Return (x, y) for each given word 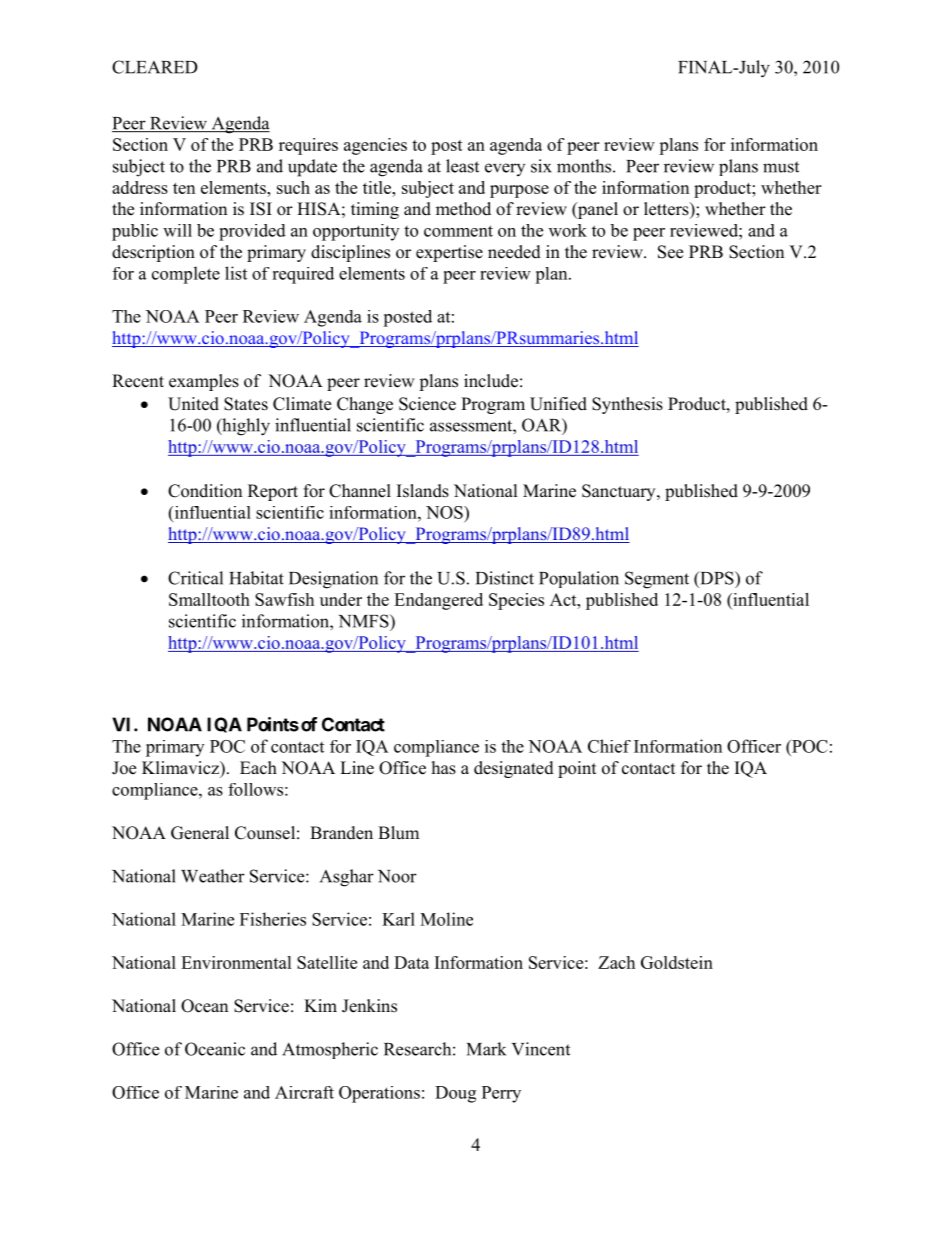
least (462, 166)
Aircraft (304, 1092)
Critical (195, 578)
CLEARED (155, 67)
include (491, 381)
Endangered (438, 601)
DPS (717, 578)
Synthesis (627, 405)
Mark (486, 1049)
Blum (398, 832)
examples (204, 382)
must (781, 167)
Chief (609, 746)
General (200, 833)
